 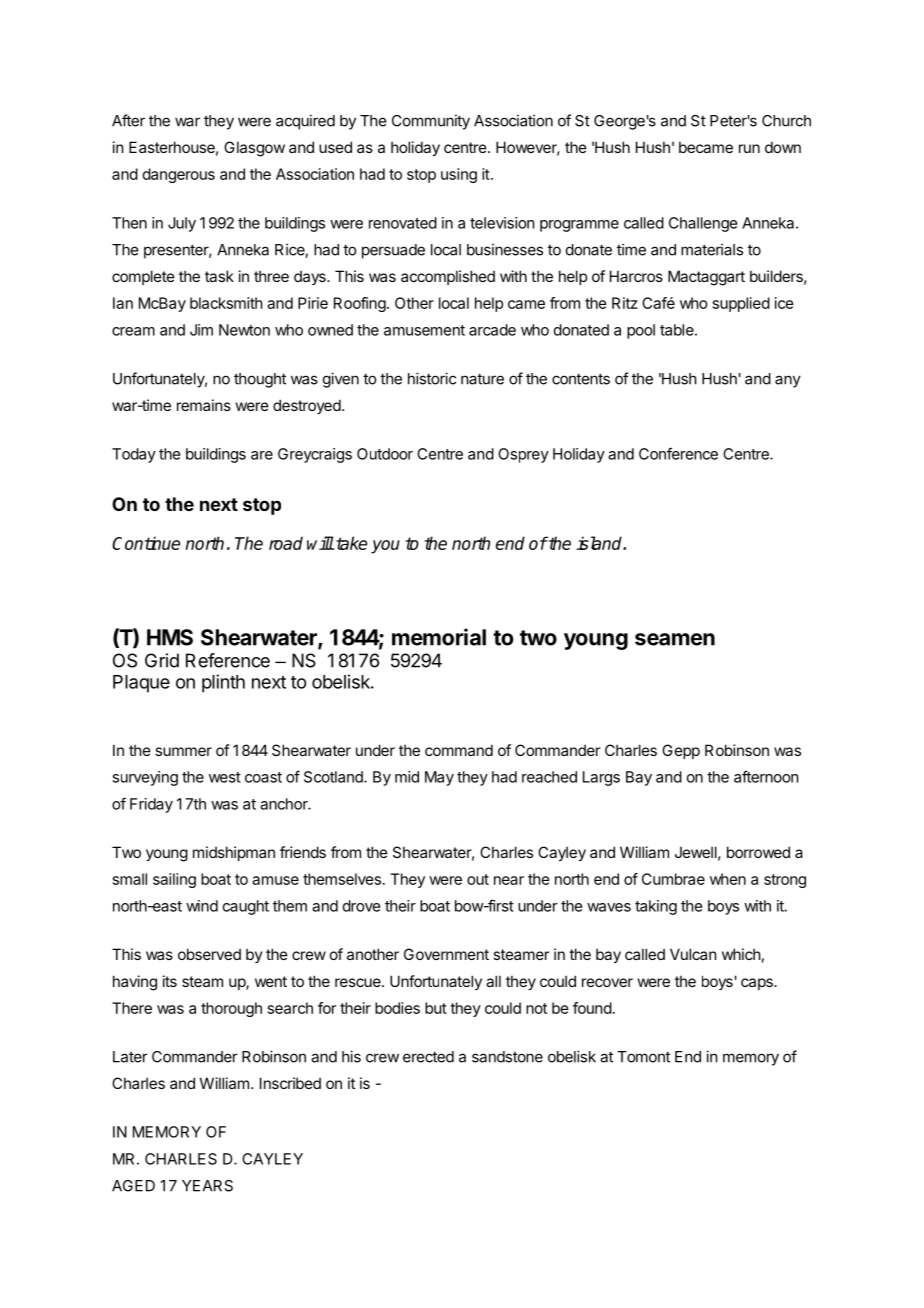 I want to click on observed, so click(x=209, y=954).
